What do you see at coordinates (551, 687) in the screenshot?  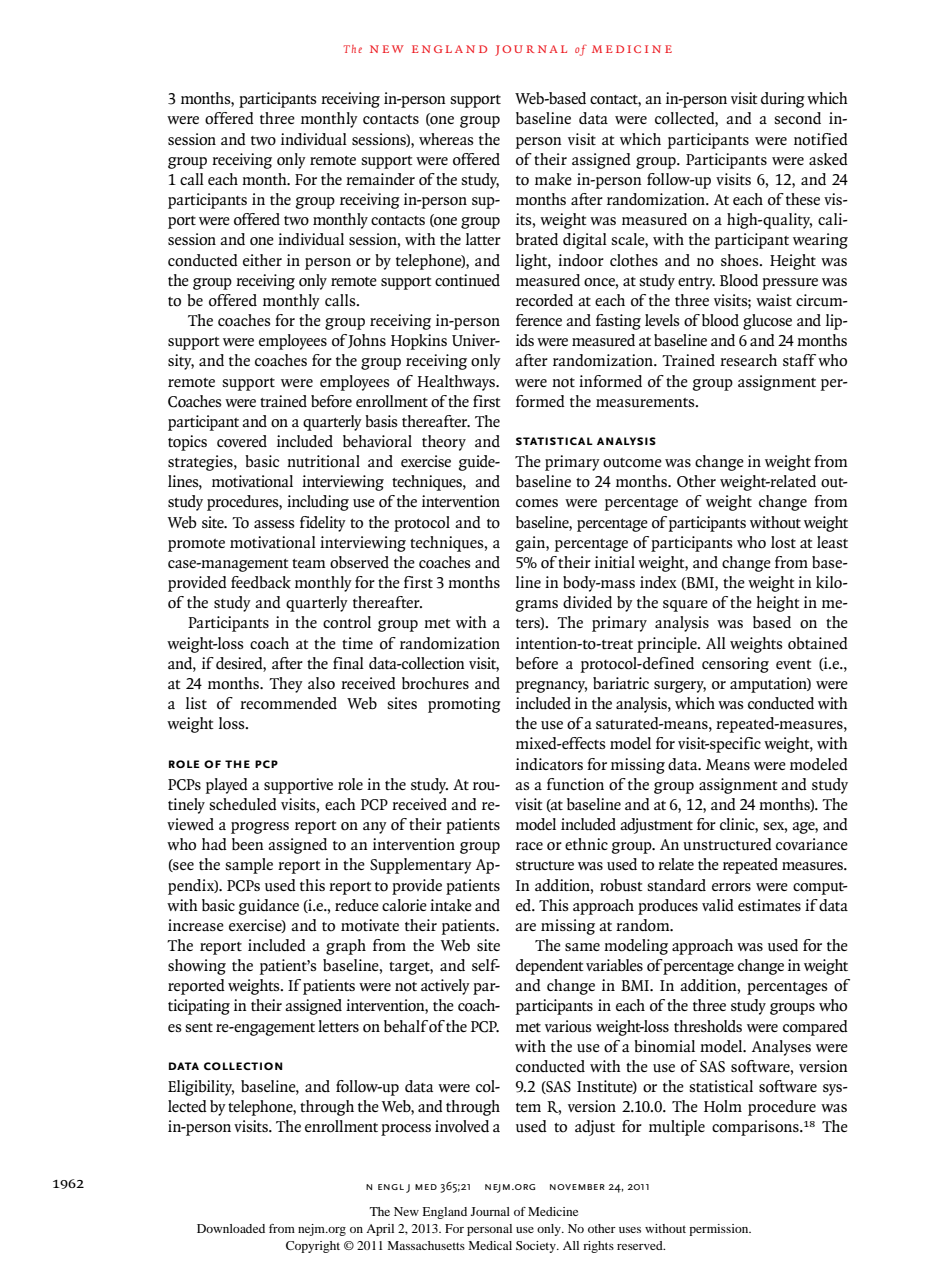 I see `pregnancy` at bounding box center [551, 687].
